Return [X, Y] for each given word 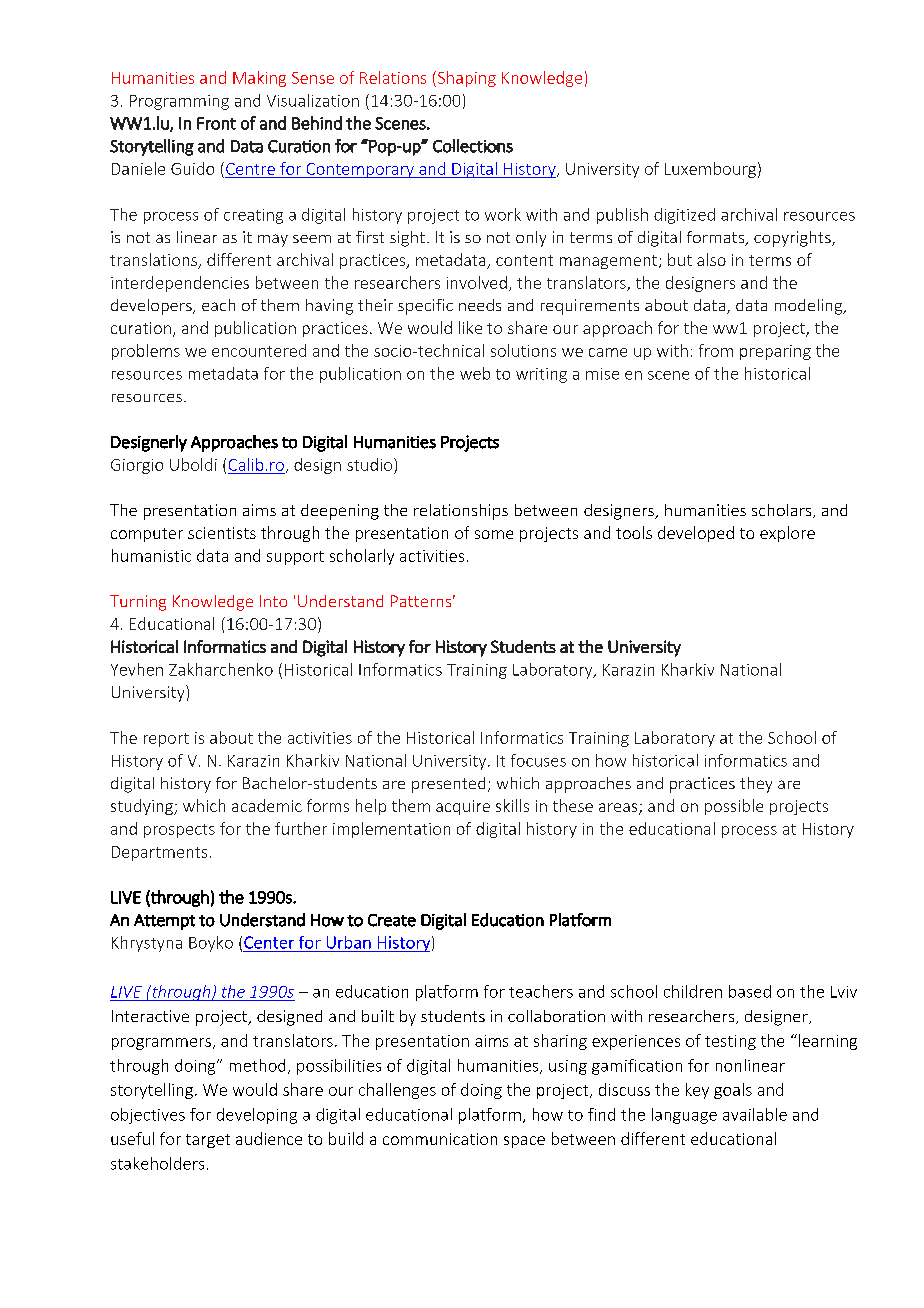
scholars [783, 511]
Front [216, 123]
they [756, 785]
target [208, 1141]
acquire [463, 807]
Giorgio [137, 466]
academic [267, 805]
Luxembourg [710, 170]
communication [440, 1139]
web [475, 373]
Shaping [465, 79]
